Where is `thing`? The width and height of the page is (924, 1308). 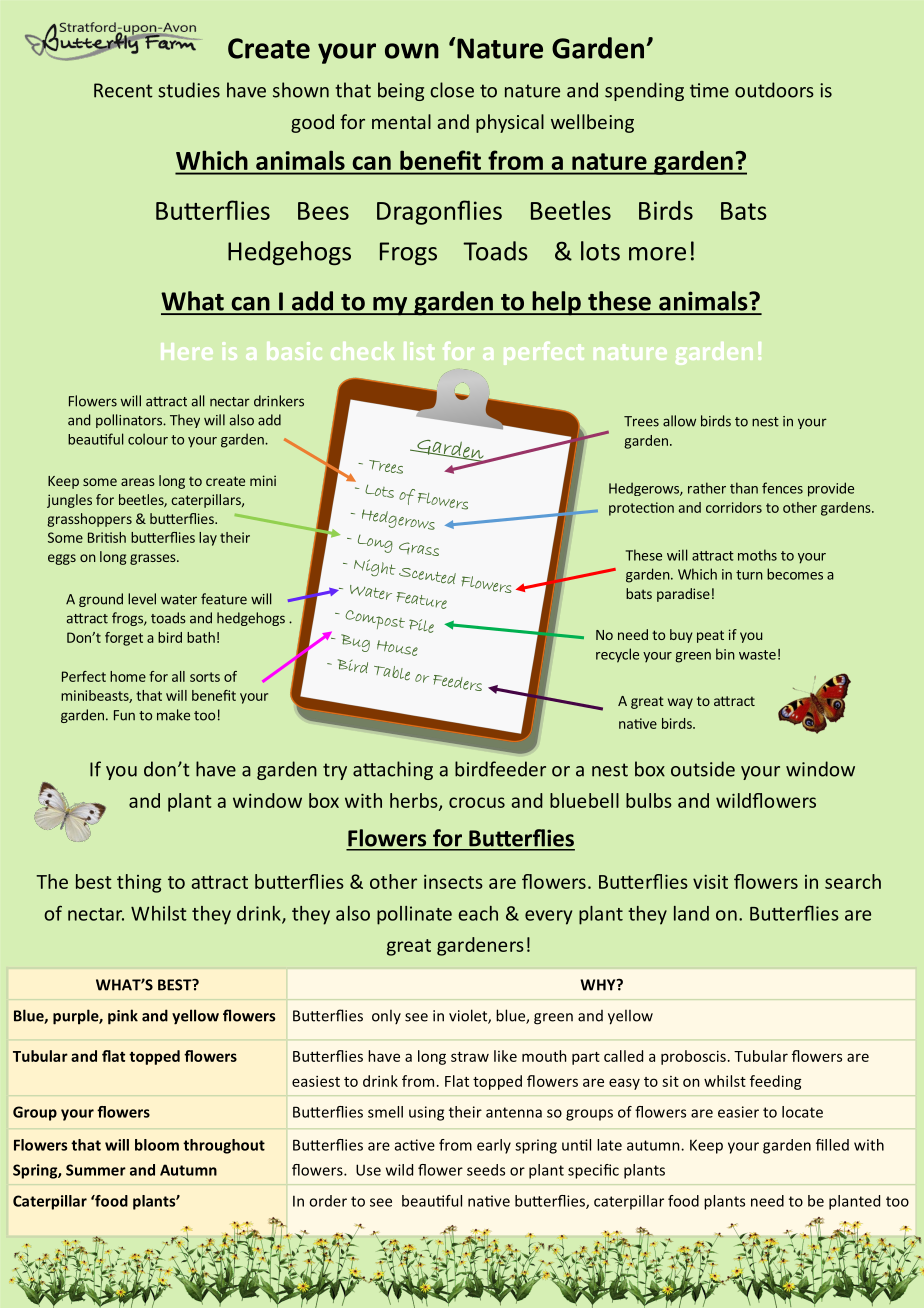
thing is located at coordinates (139, 883).
